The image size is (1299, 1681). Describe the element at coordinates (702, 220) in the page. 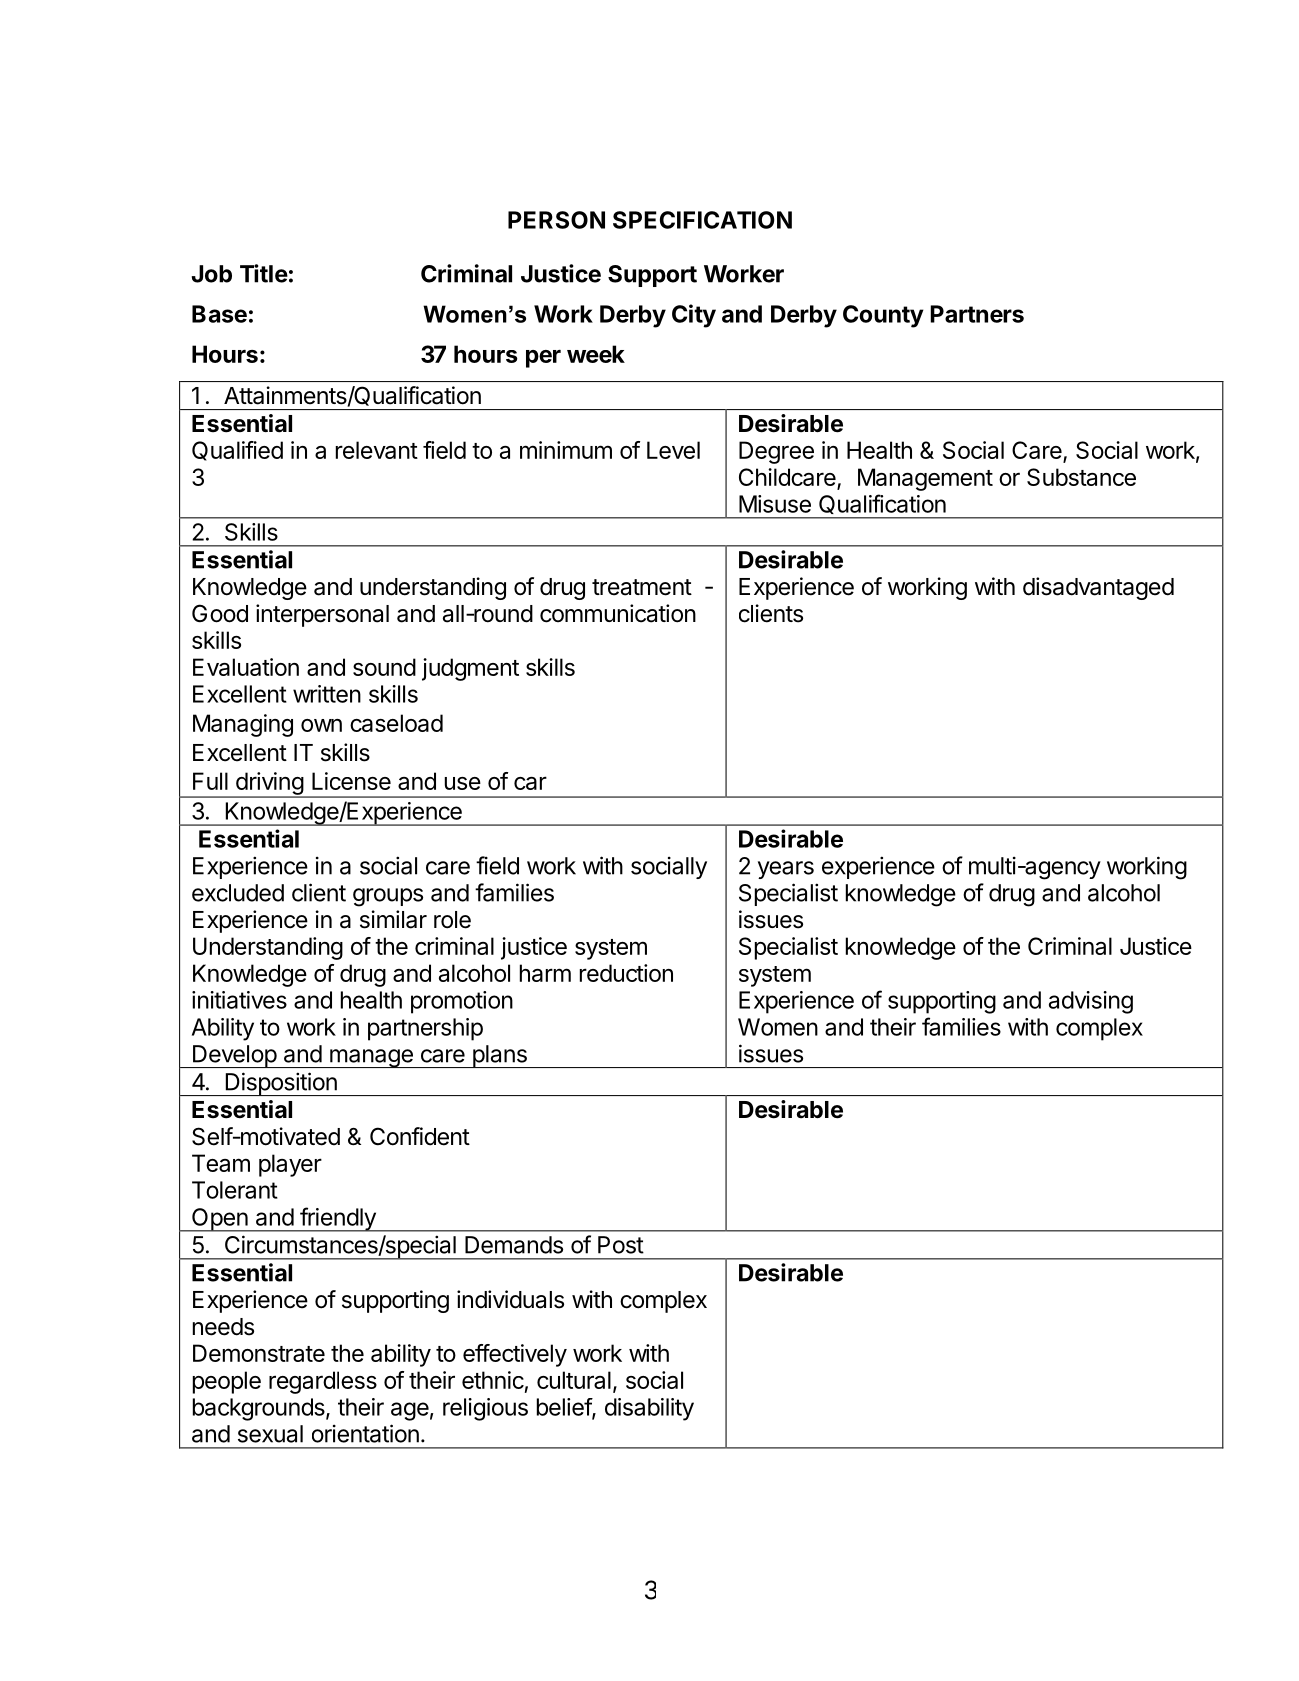

I see `SPECIFICATION` at that location.
